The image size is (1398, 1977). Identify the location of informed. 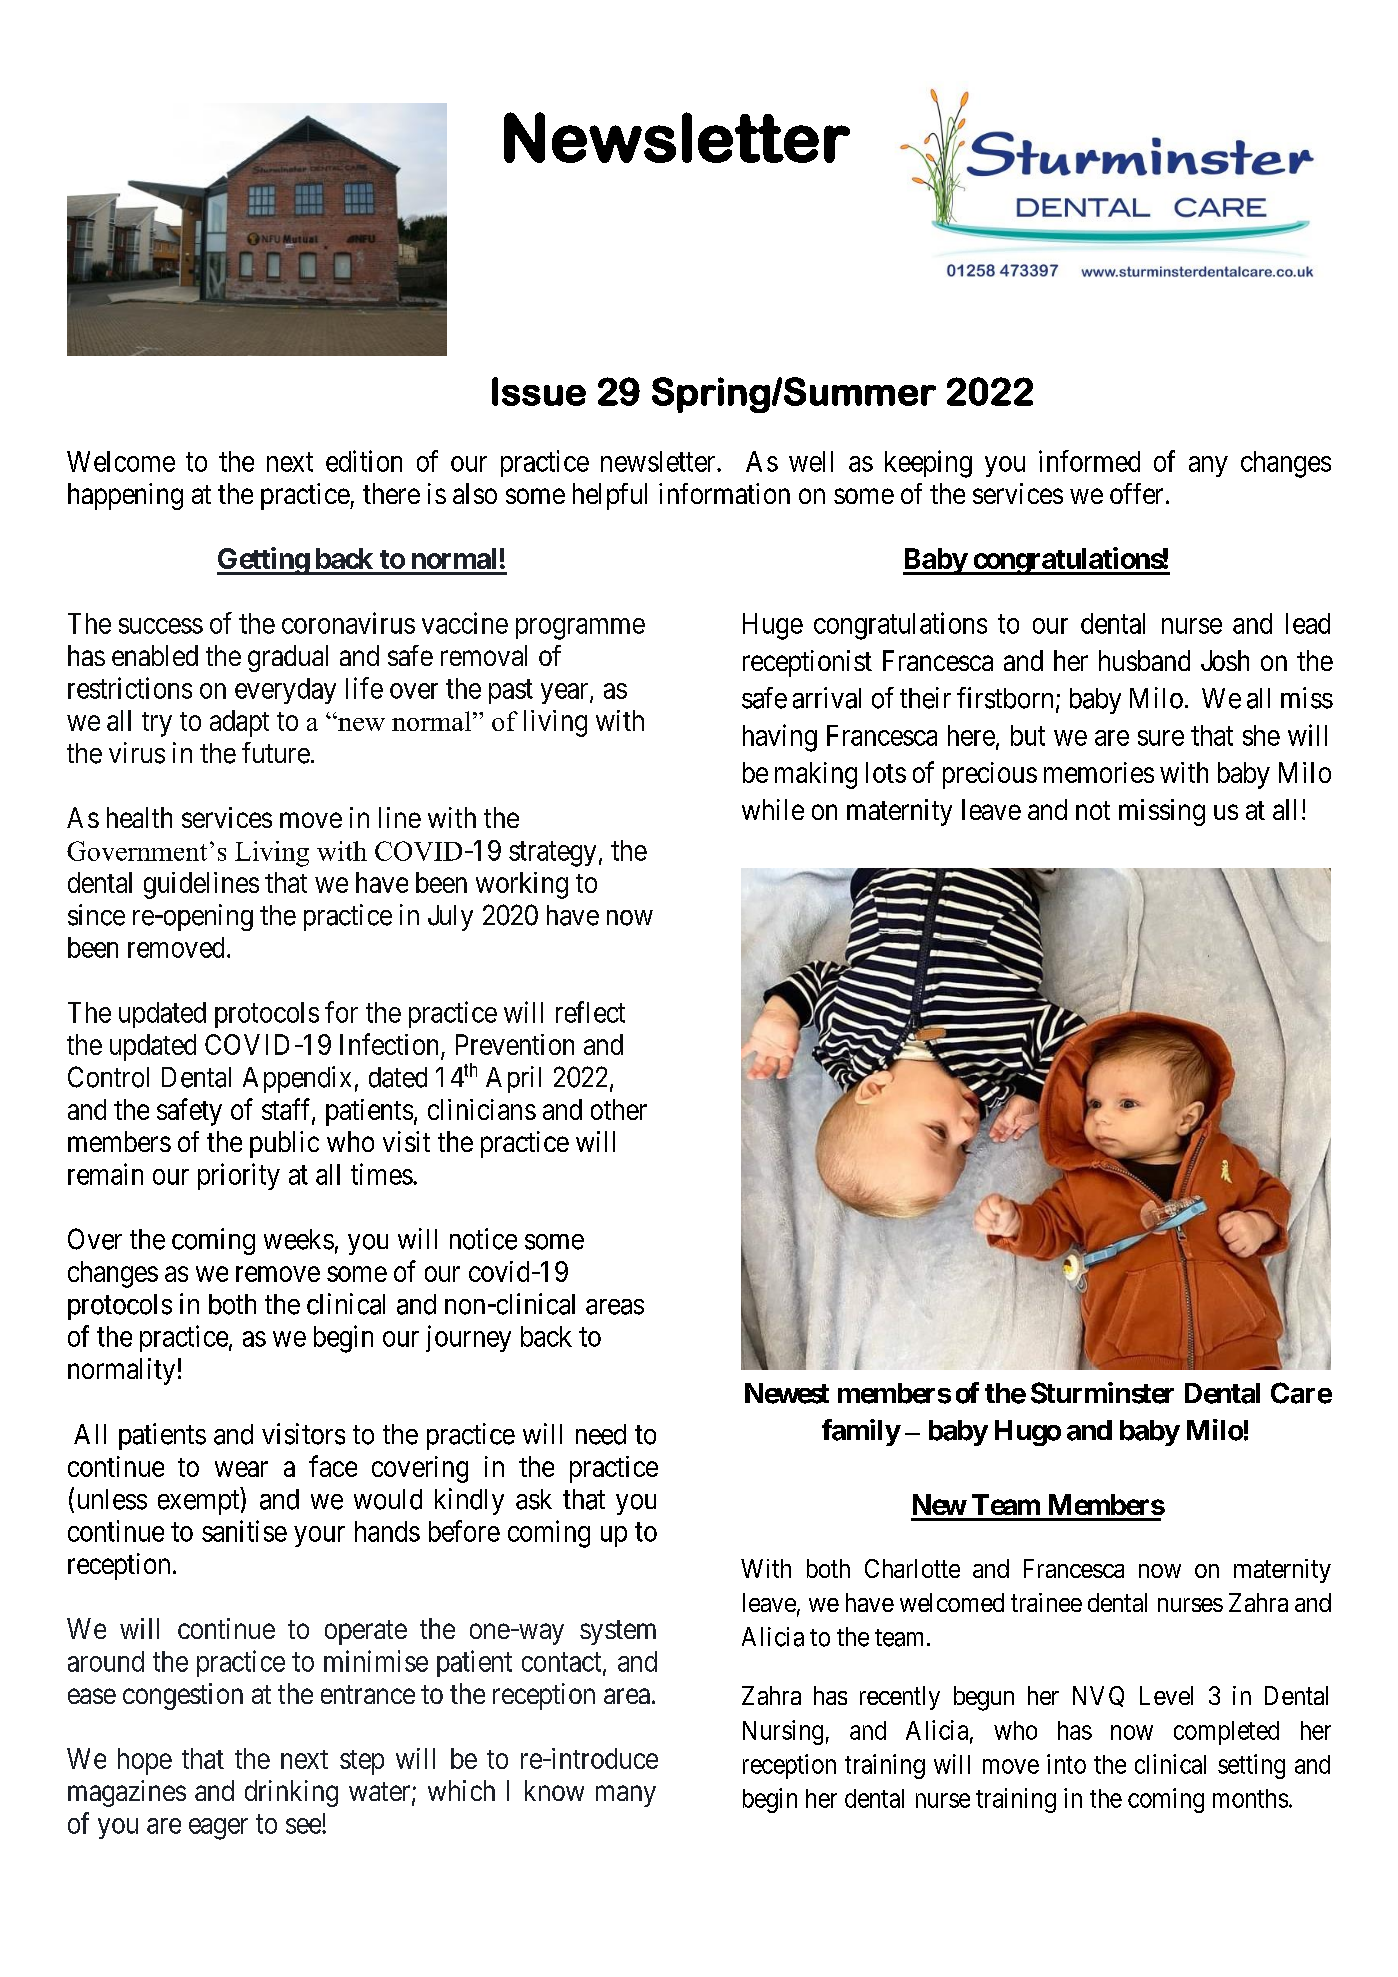
(1089, 461).
